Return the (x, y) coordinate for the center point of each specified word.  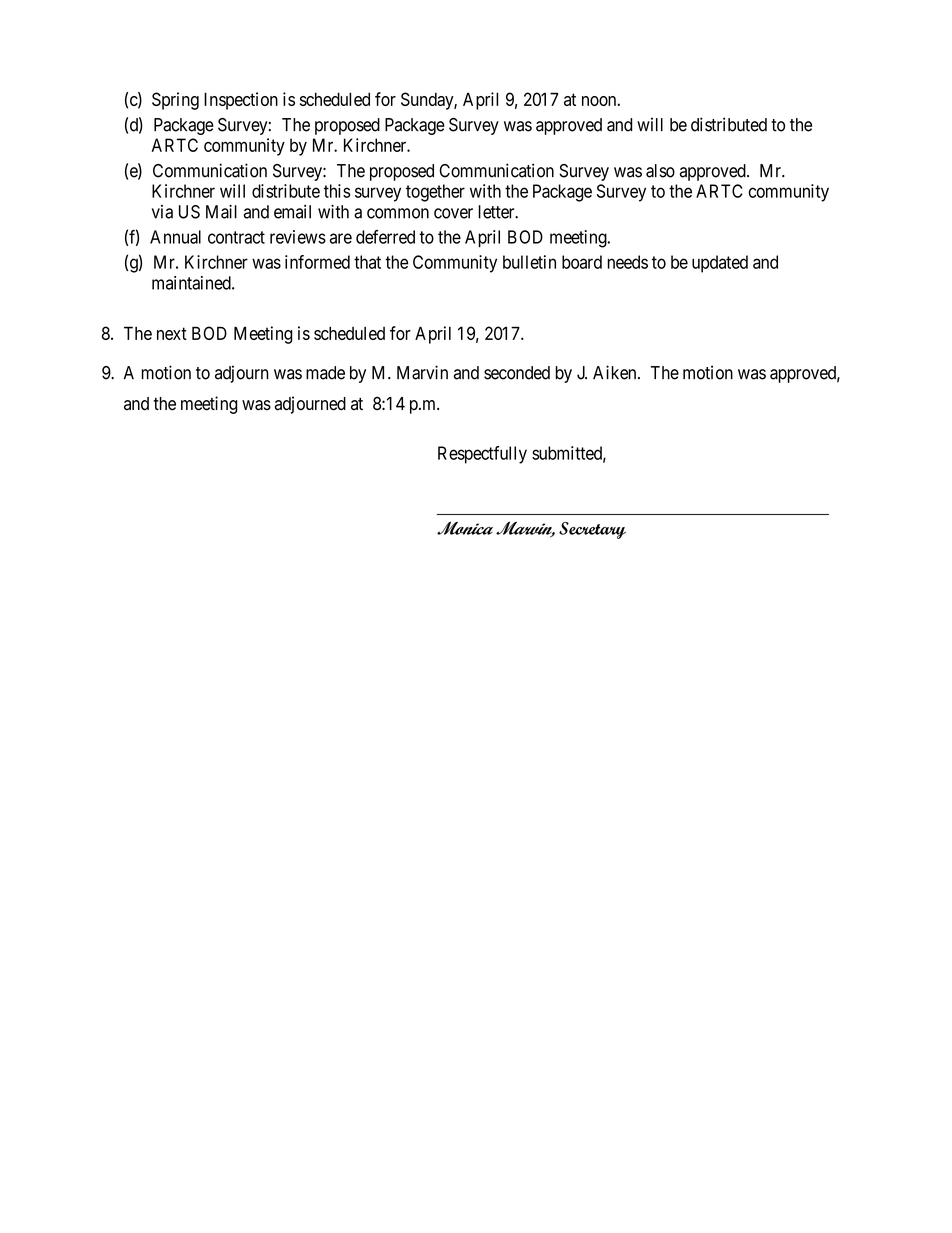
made (325, 373)
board (582, 262)
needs (627, 262)
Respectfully (482, 455)
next (172, 333)
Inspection (241, 101)
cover (453, 213)
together (435, 193)
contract (236, 237)
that (367, 262)
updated (720, 264)
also (660, 171)
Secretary (592, 530)
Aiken (616, 372)
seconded (517, 373)
